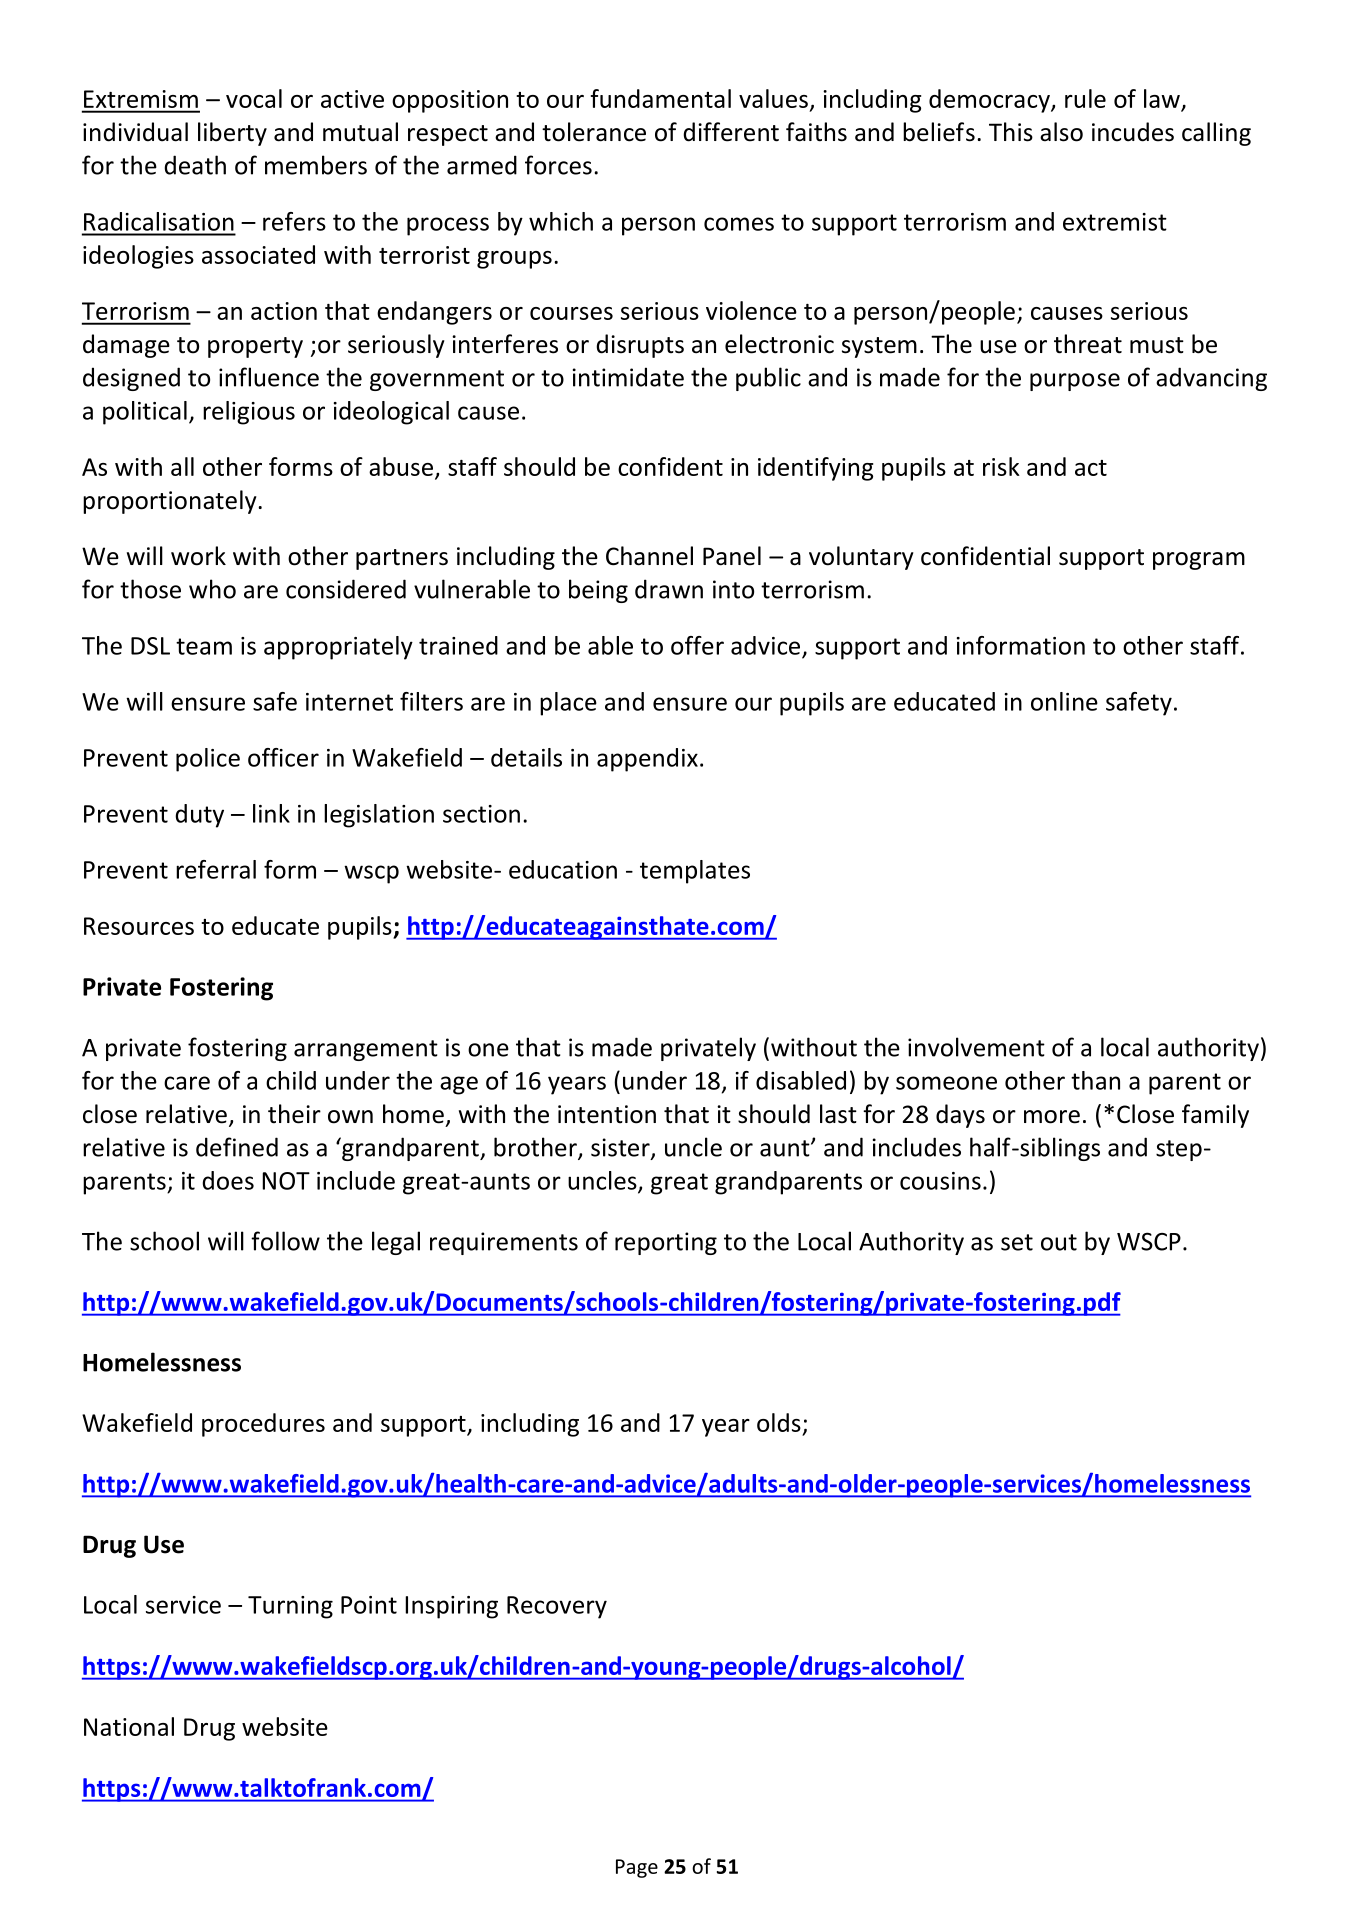 Image resolution: width=1353 pixels, height=1914 pixels. Describe the element at coordinates (366, 1050) in the screenshot. I see `arrangement` at that location.
